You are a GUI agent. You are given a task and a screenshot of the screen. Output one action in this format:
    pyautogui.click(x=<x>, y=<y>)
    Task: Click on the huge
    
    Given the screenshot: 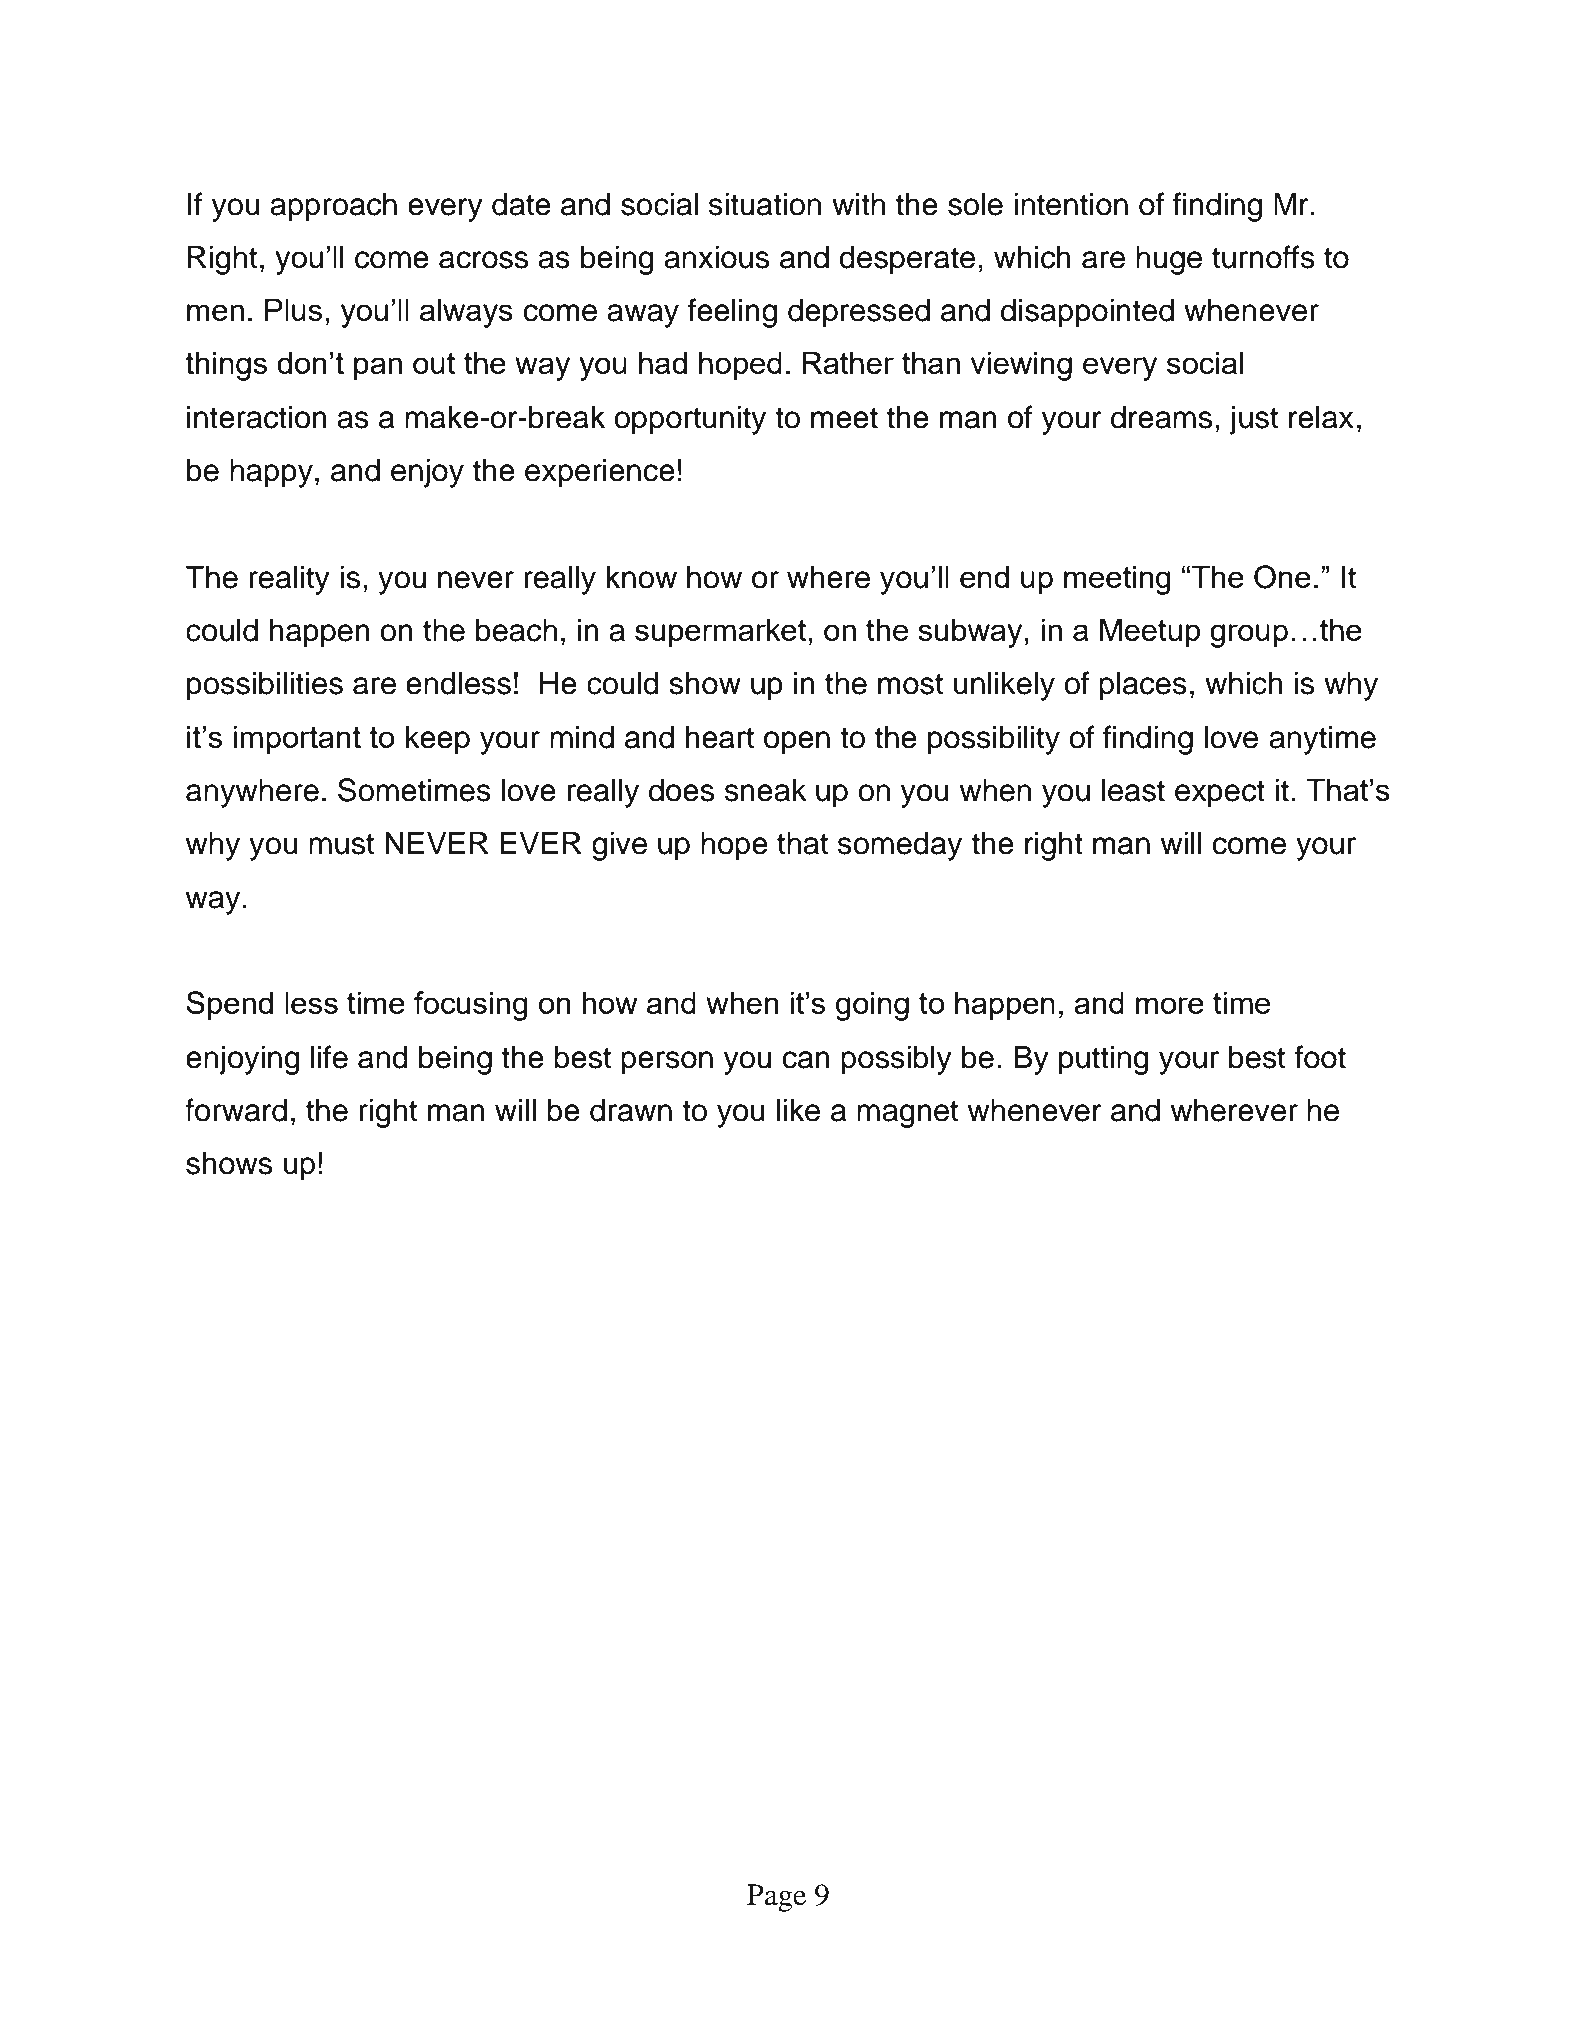 What is the action you would take?
    pyautogui.click(x=1169, y=260)
